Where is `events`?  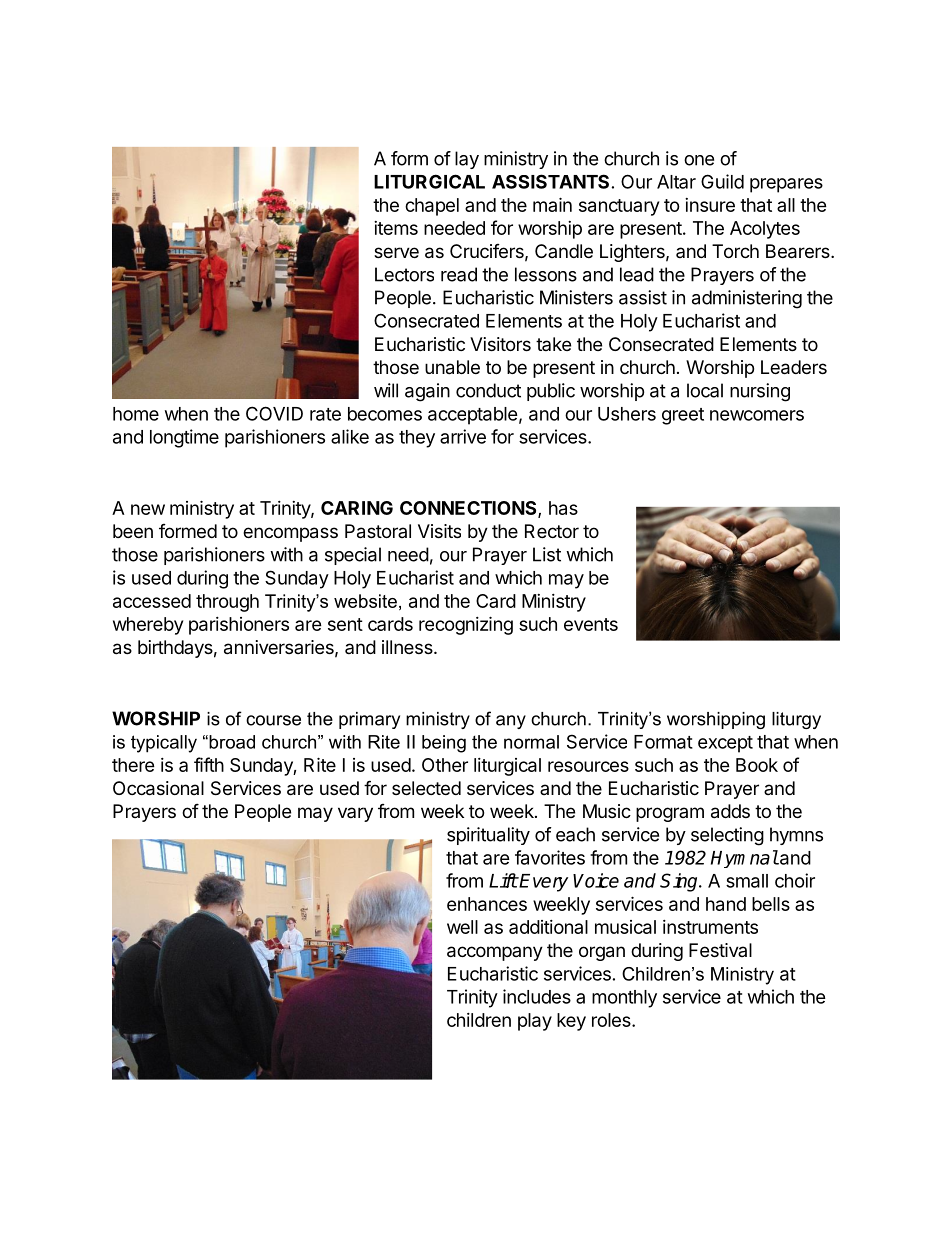
events is located at coordinates (591, 624).
